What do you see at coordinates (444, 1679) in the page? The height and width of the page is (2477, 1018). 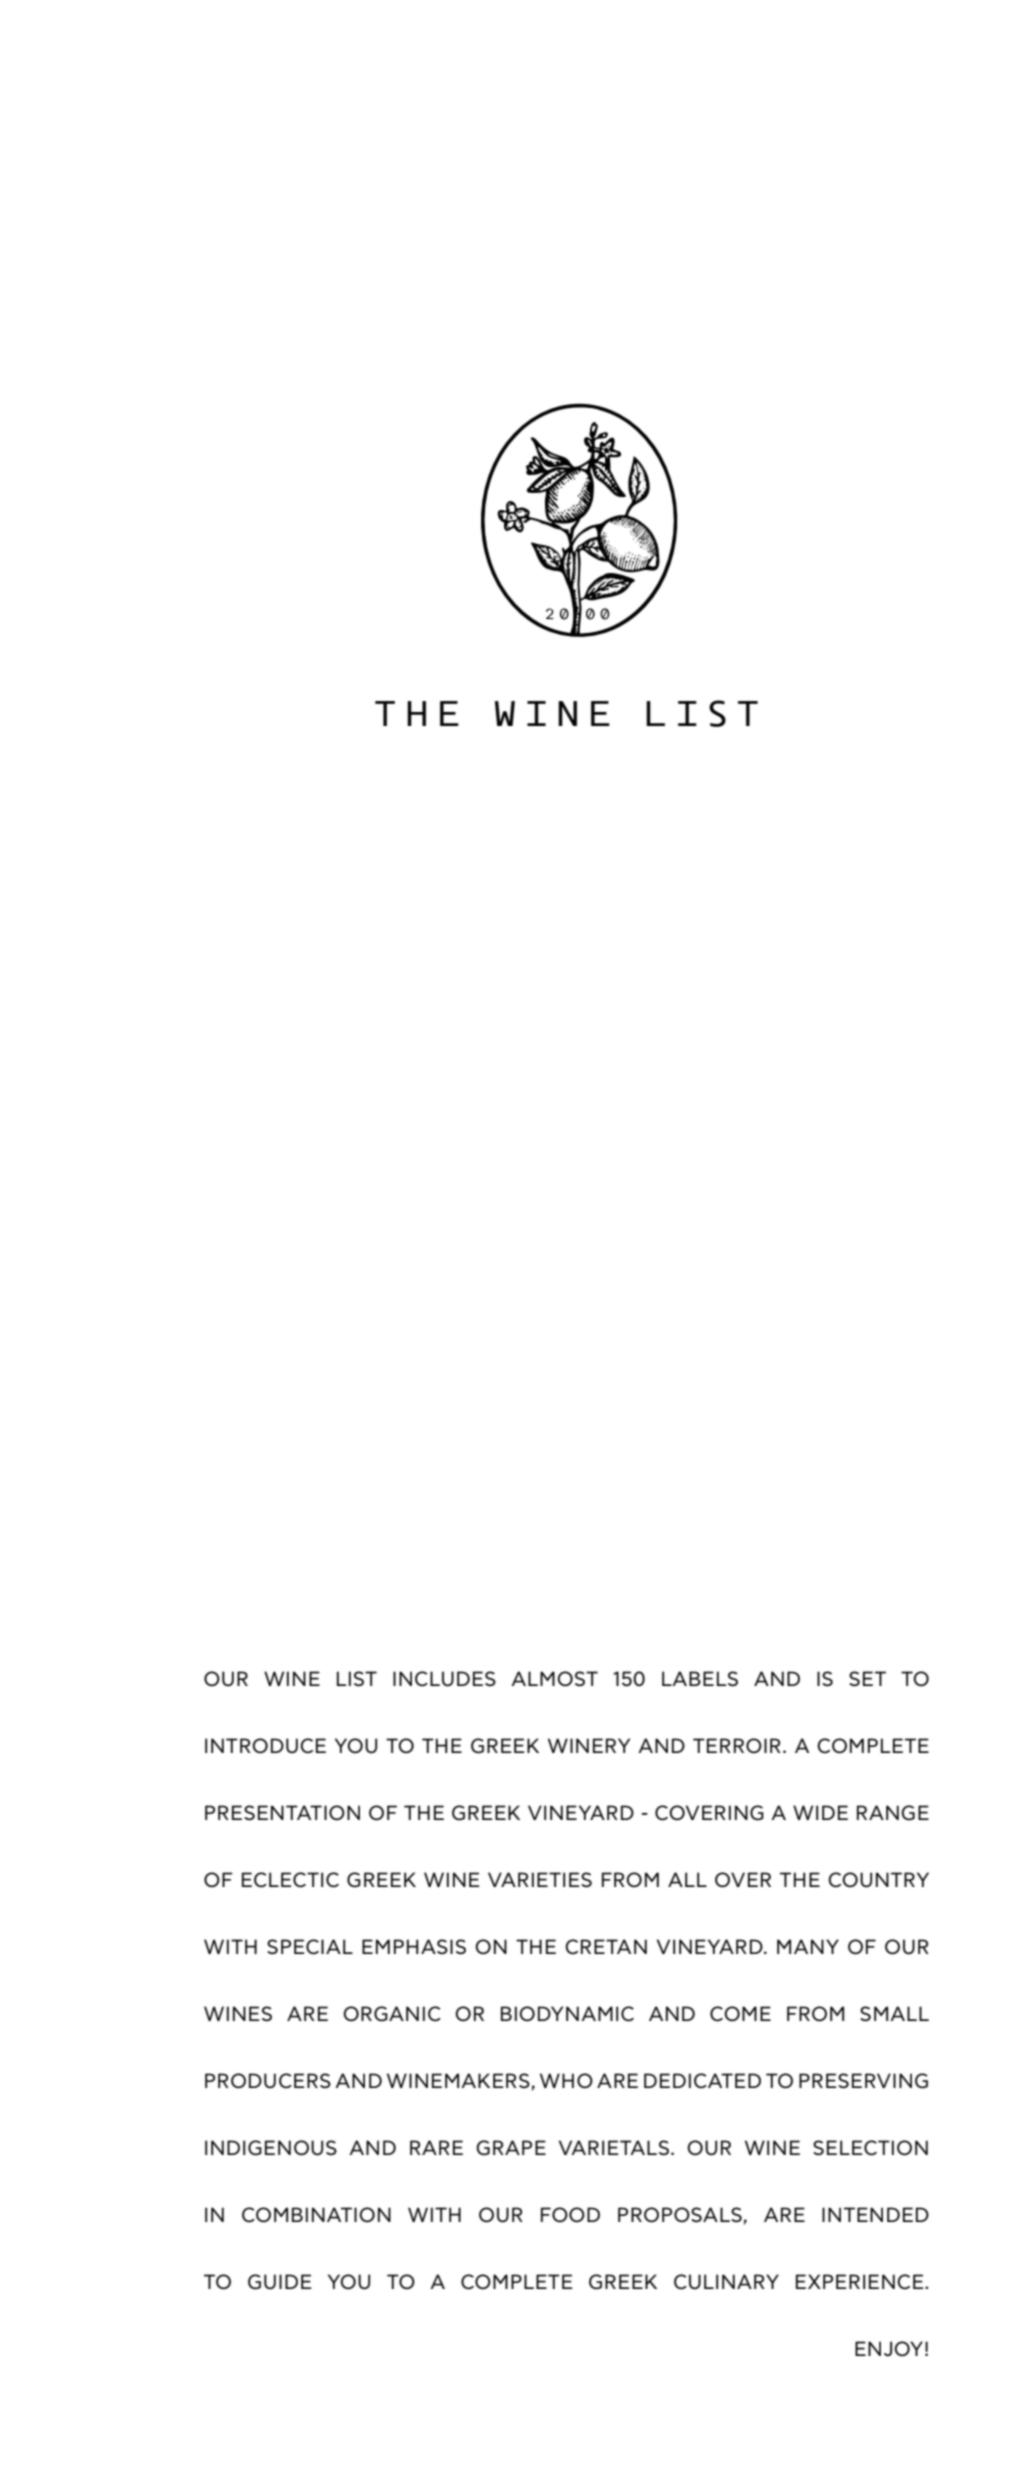 I see `INCLUDES` at bounding box center [444, 1679].
